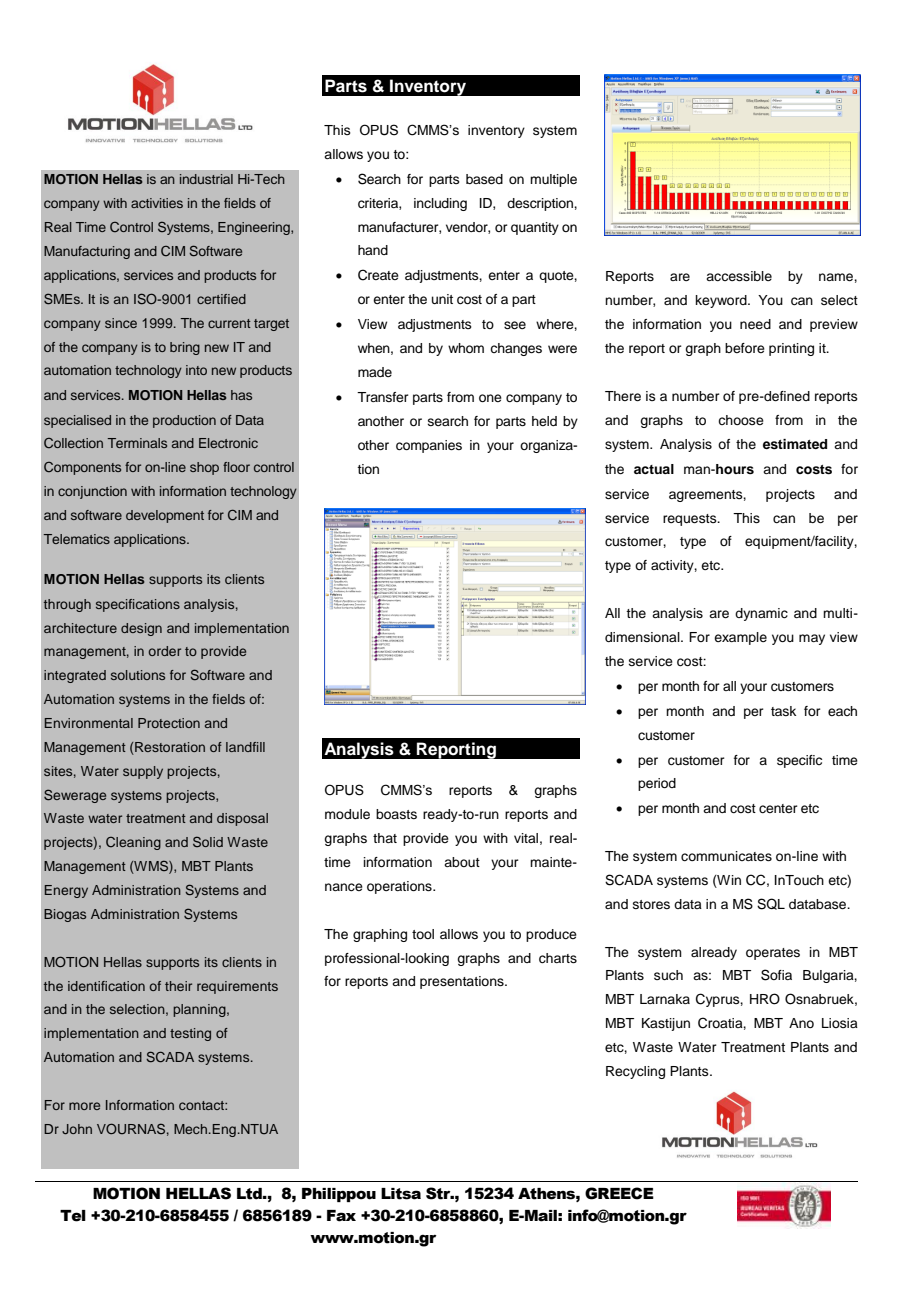 This image has height=1308, width=924. I want to click on accessible, so click(739, 276).
